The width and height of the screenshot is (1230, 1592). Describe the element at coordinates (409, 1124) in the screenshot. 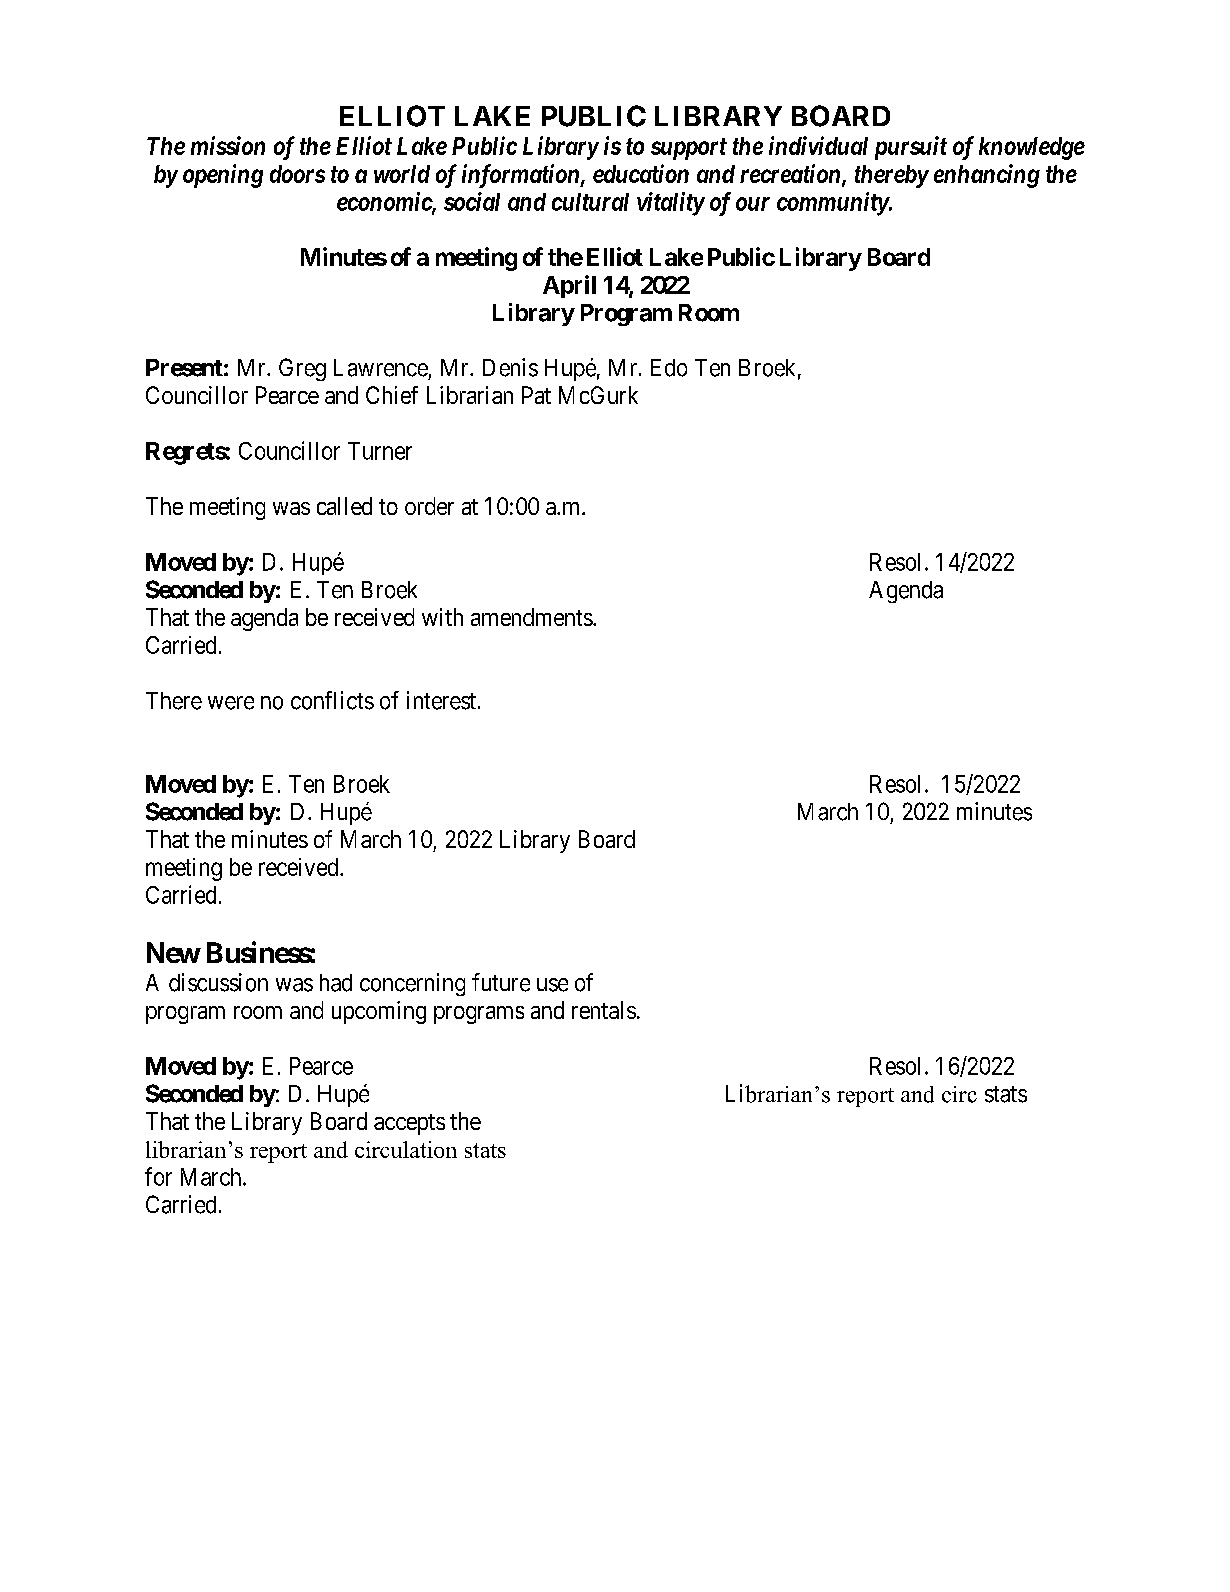

I see `accepts` at that location.
